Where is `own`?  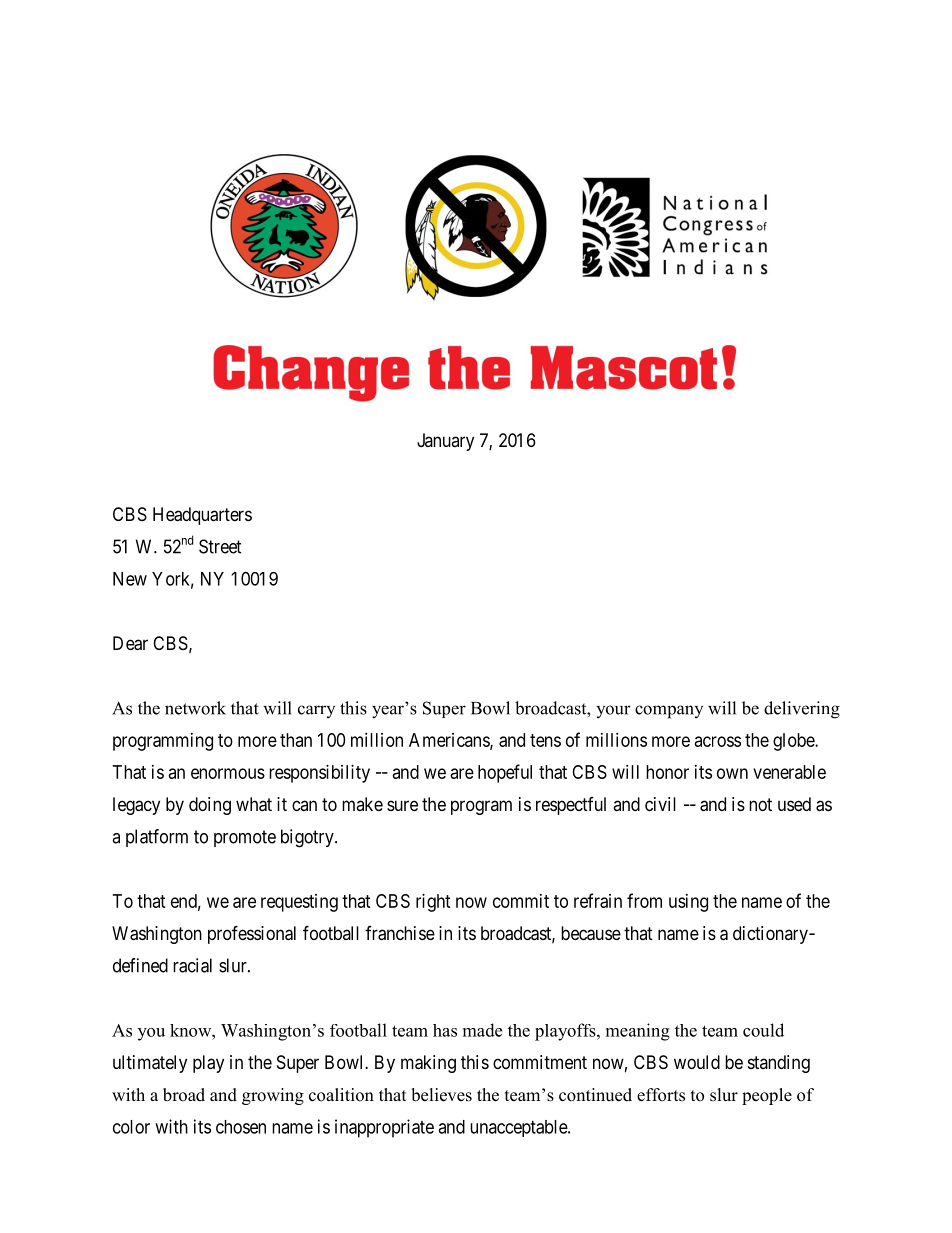 own is located at coordinates (732, 773).
